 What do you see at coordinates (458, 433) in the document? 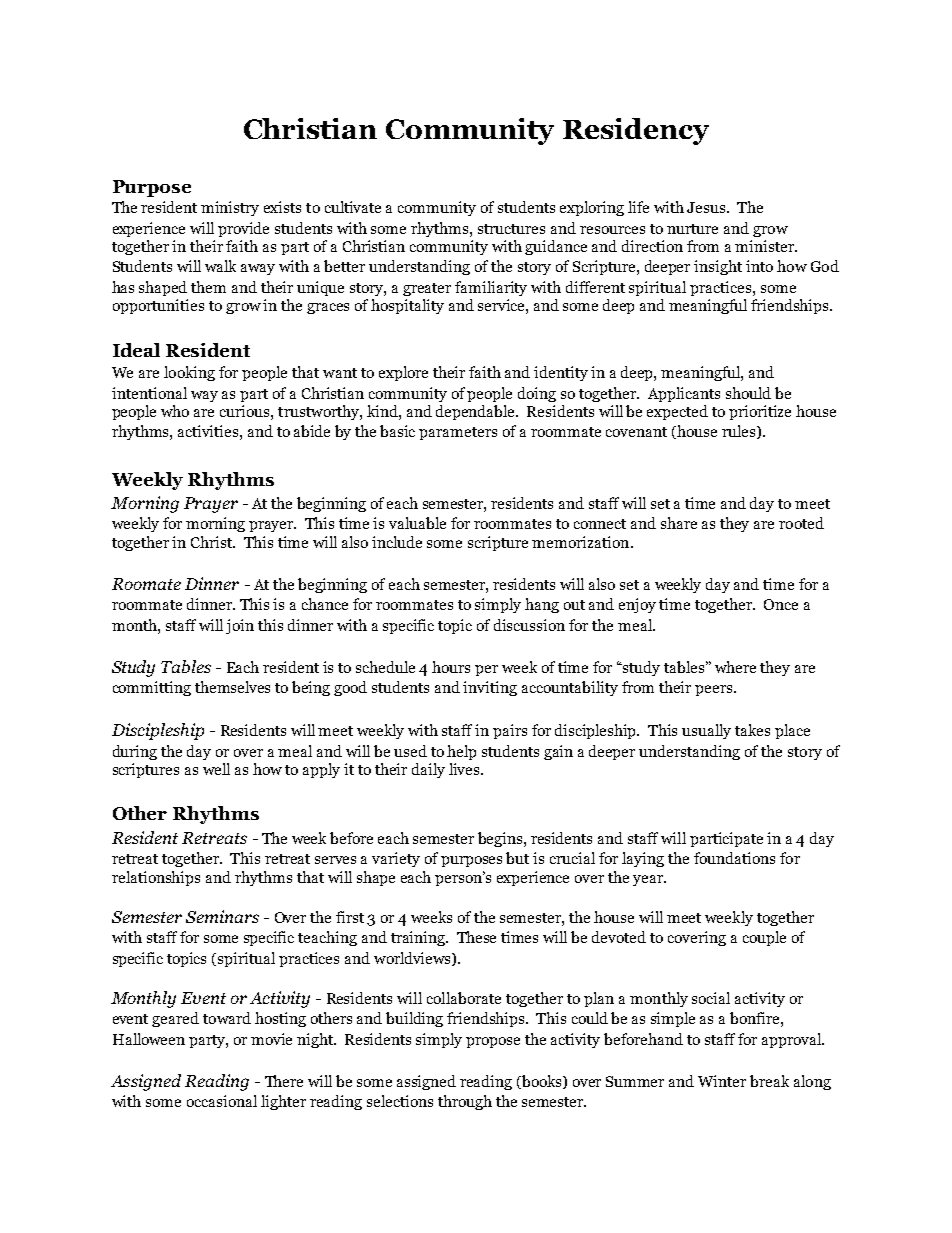
I see `parameters` at bounding box center [458, 433].
